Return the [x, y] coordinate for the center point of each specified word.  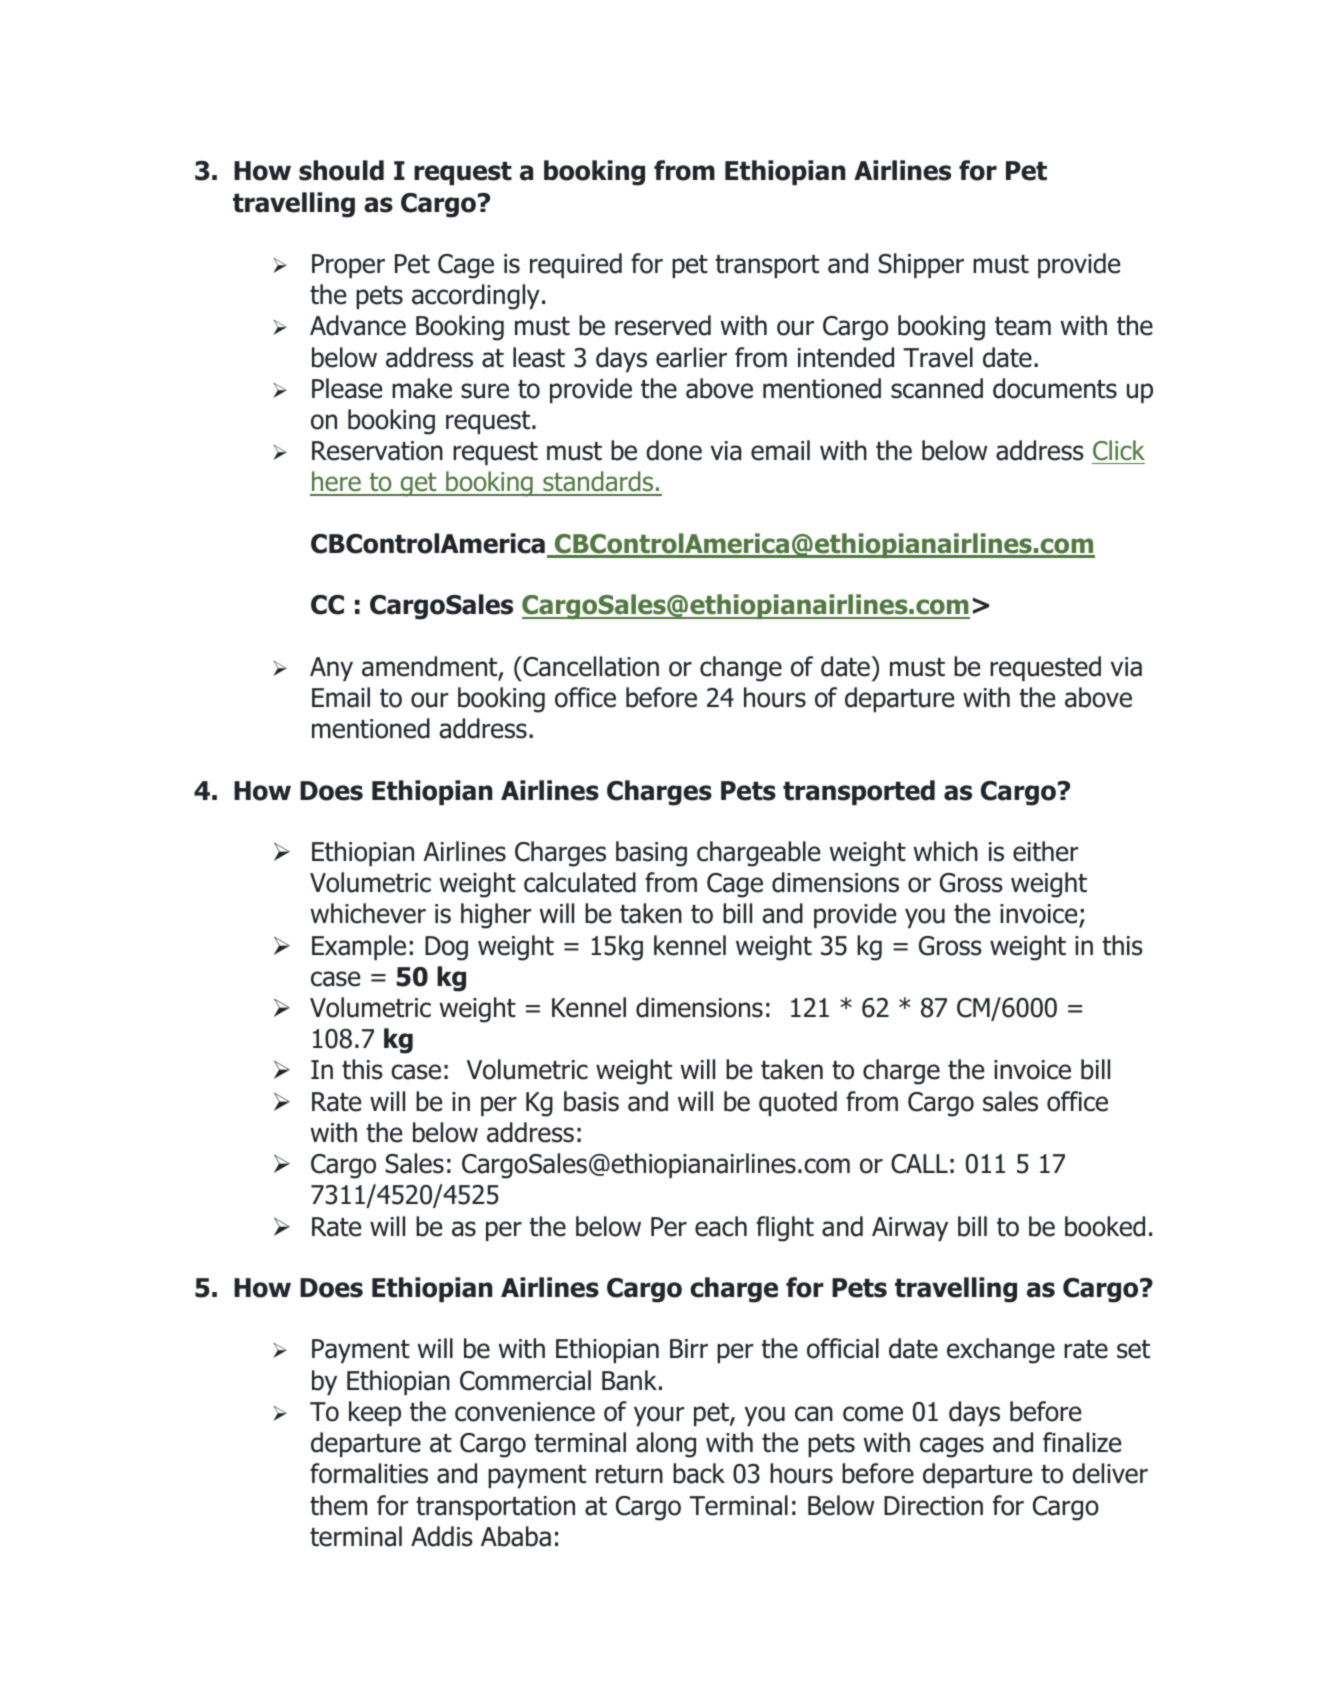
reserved [663, 325]
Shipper [921, 265]
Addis [442, 1536]
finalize [1082, 1442]
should [341, 170]
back [699, 1473]
